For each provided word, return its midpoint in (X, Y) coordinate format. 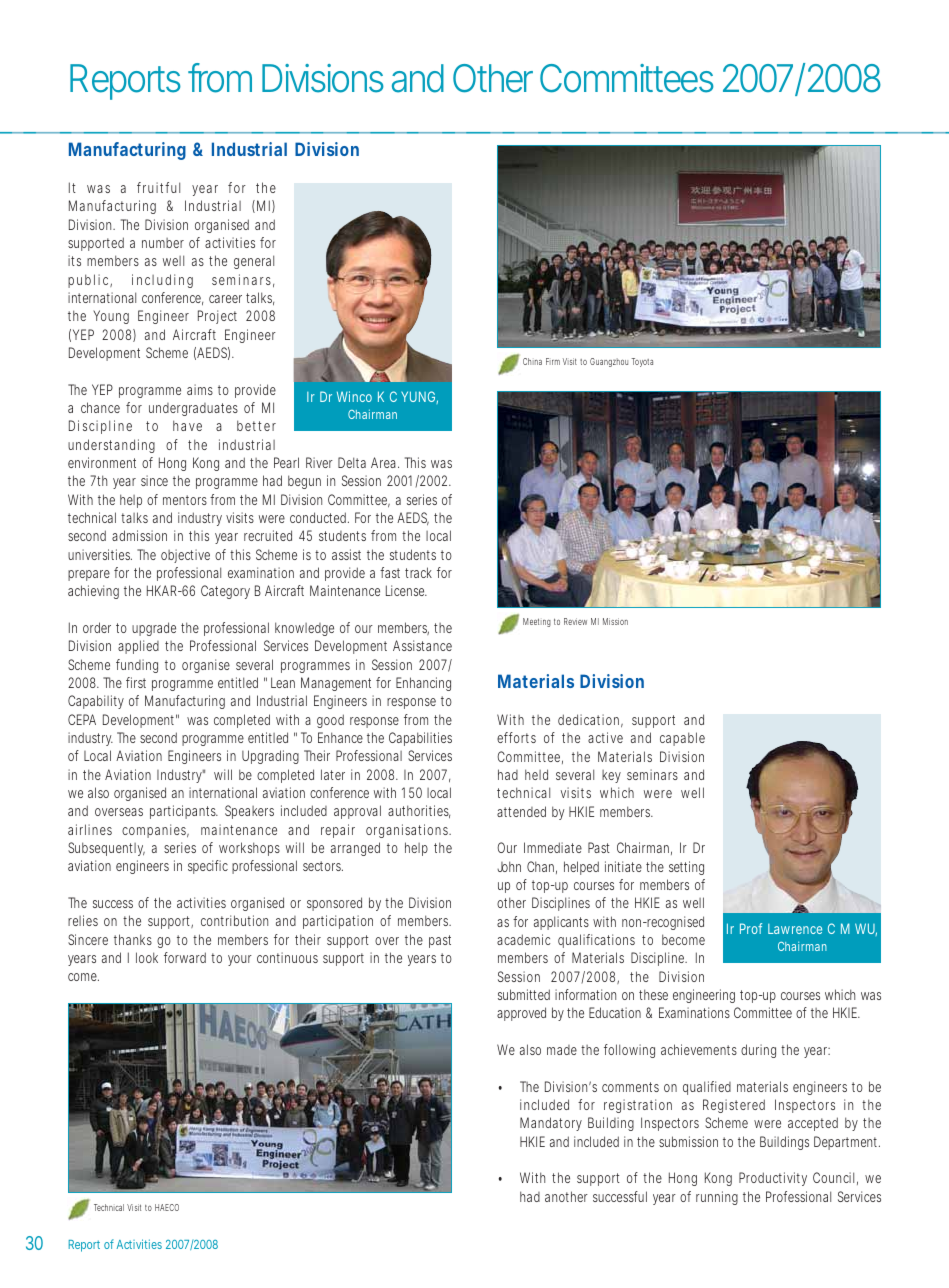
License (406, 590)
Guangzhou (609, 362)
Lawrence (795, 929)
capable (682, 739)
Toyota (642, 362)
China (532, 361)
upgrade (154, 629)
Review (575, 621)
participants (184, 812)
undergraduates (193, 409)
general (254, 262)
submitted (524, 994)
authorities (419, 812)
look (147, 957)
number (163, 243)
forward (185, 957)
